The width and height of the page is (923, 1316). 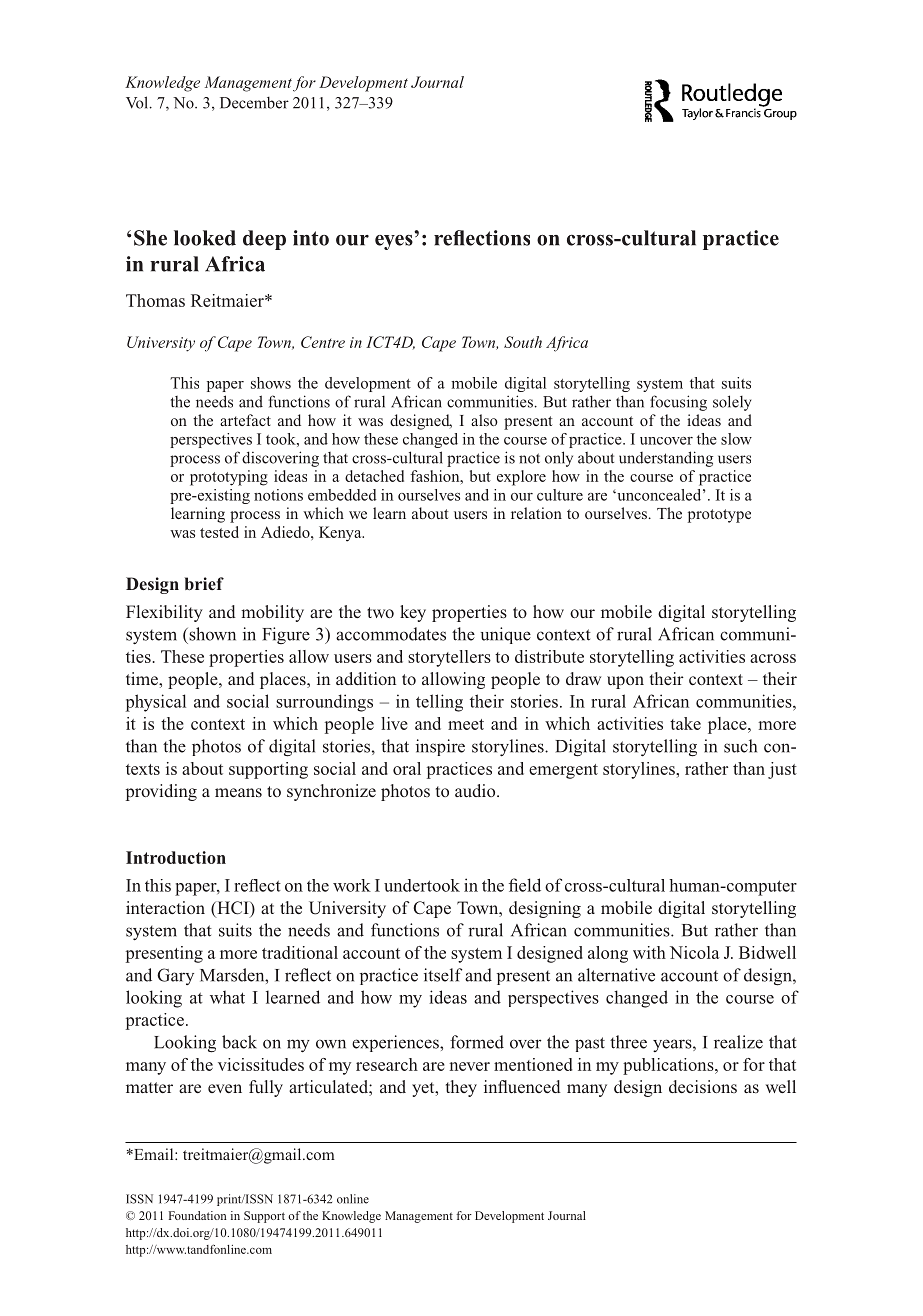 I want to click on December, so click(x=254, y=103).
